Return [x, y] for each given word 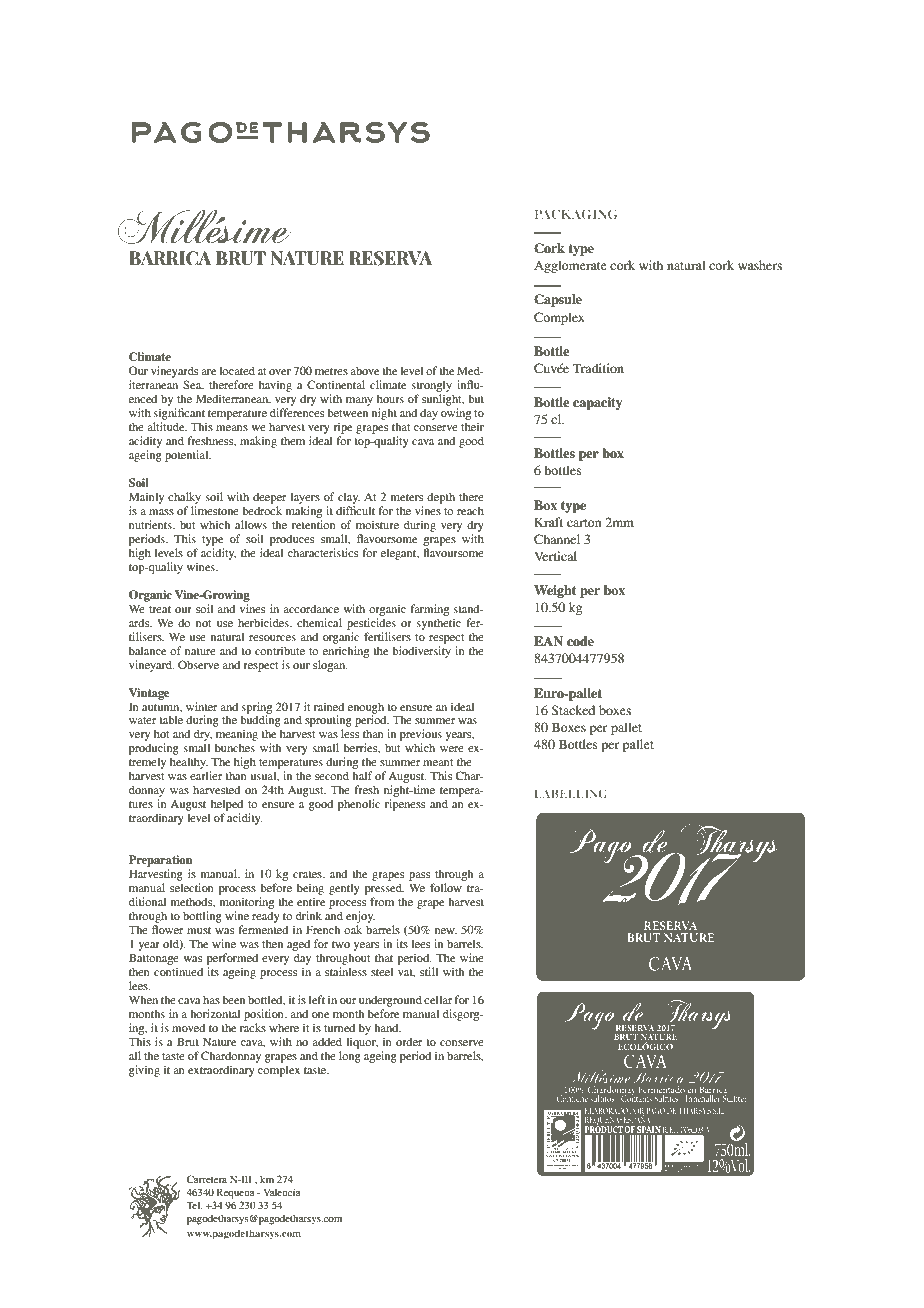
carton [584, 523]
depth [441, 498]
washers [760, 265]
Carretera [207, 1179]
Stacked [573, 710]
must [199, 930]
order [409, 1041]
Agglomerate [570, 266]
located [237, 370]
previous [421, 736]
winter [201, 706]
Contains [636, 1098]
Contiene [572, 1098]
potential [188, 456]
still [429, 971]
